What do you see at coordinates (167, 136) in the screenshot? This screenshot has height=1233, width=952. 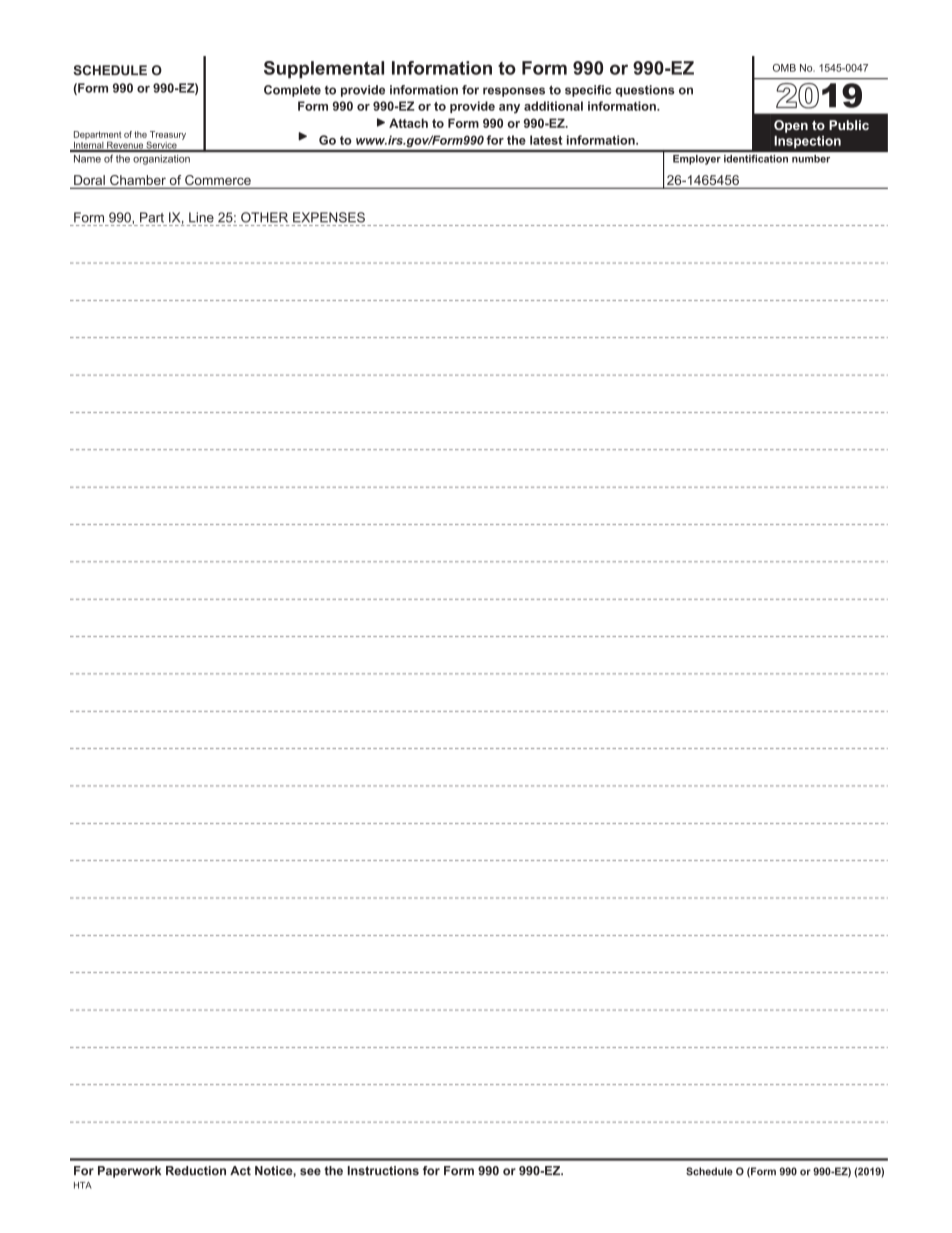 I see `Treasury` at bounding box center [167, 136].
